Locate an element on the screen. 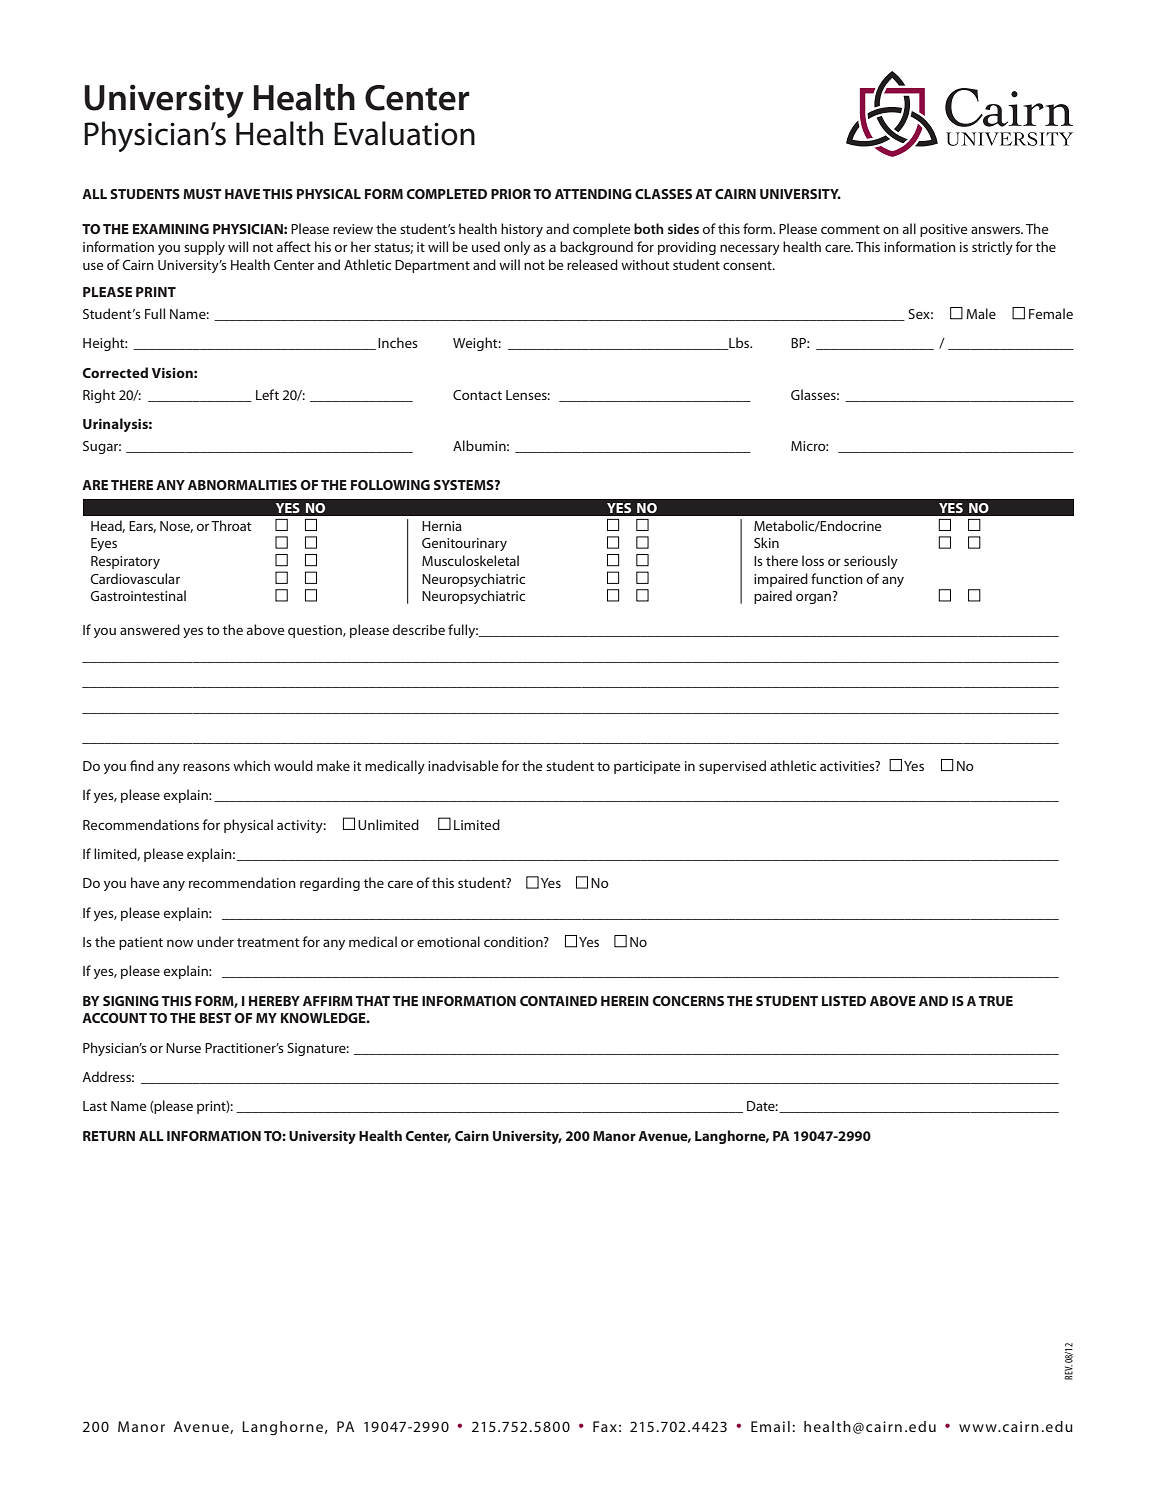 The width and height of the screenshot is (1156, 1486). PRIOR is located at coordinates (511, 194).
